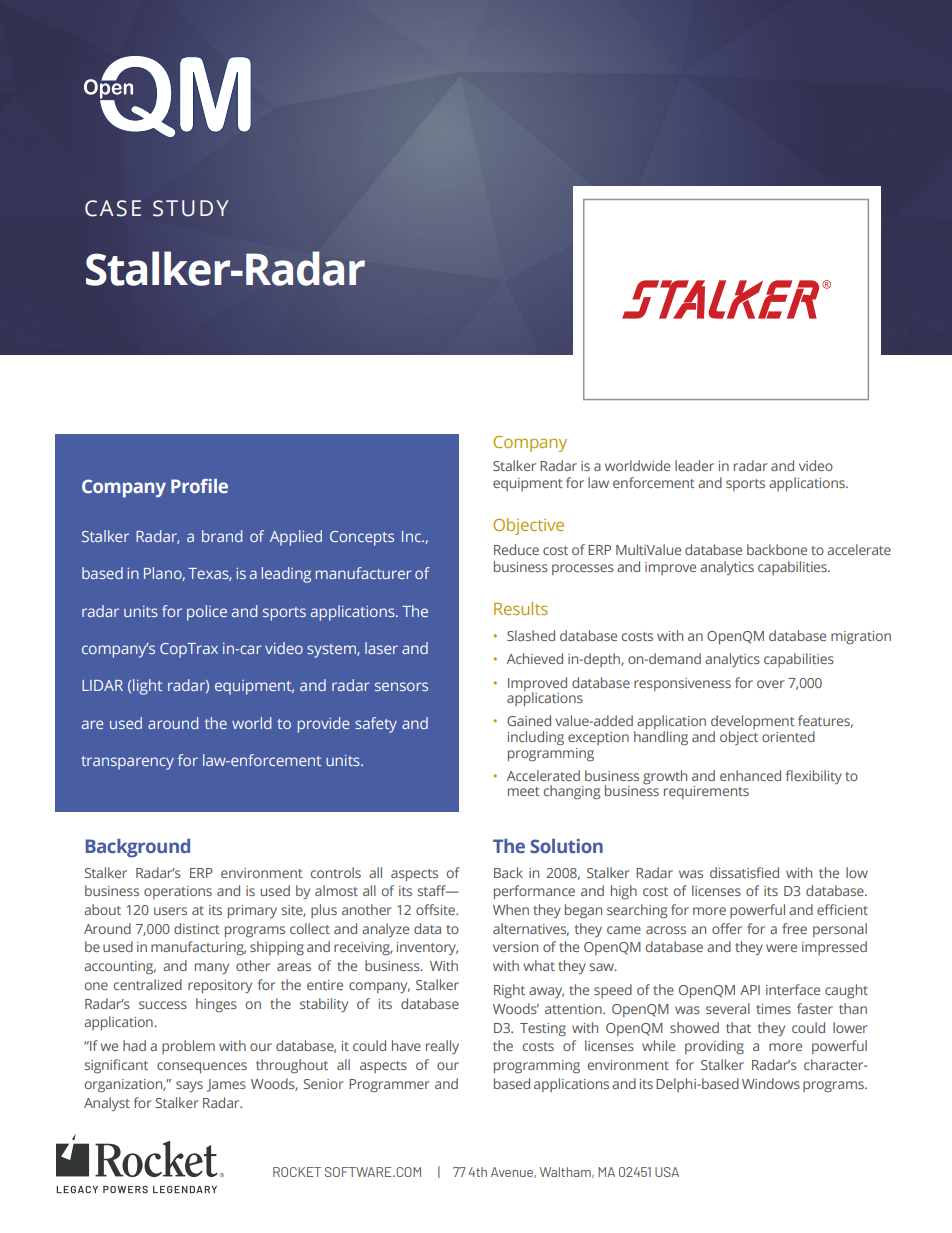 This screenshot has width=952, height=1233. Describe the element at coordinates (771, 684) in the screenshot. I see `over` at that location.
